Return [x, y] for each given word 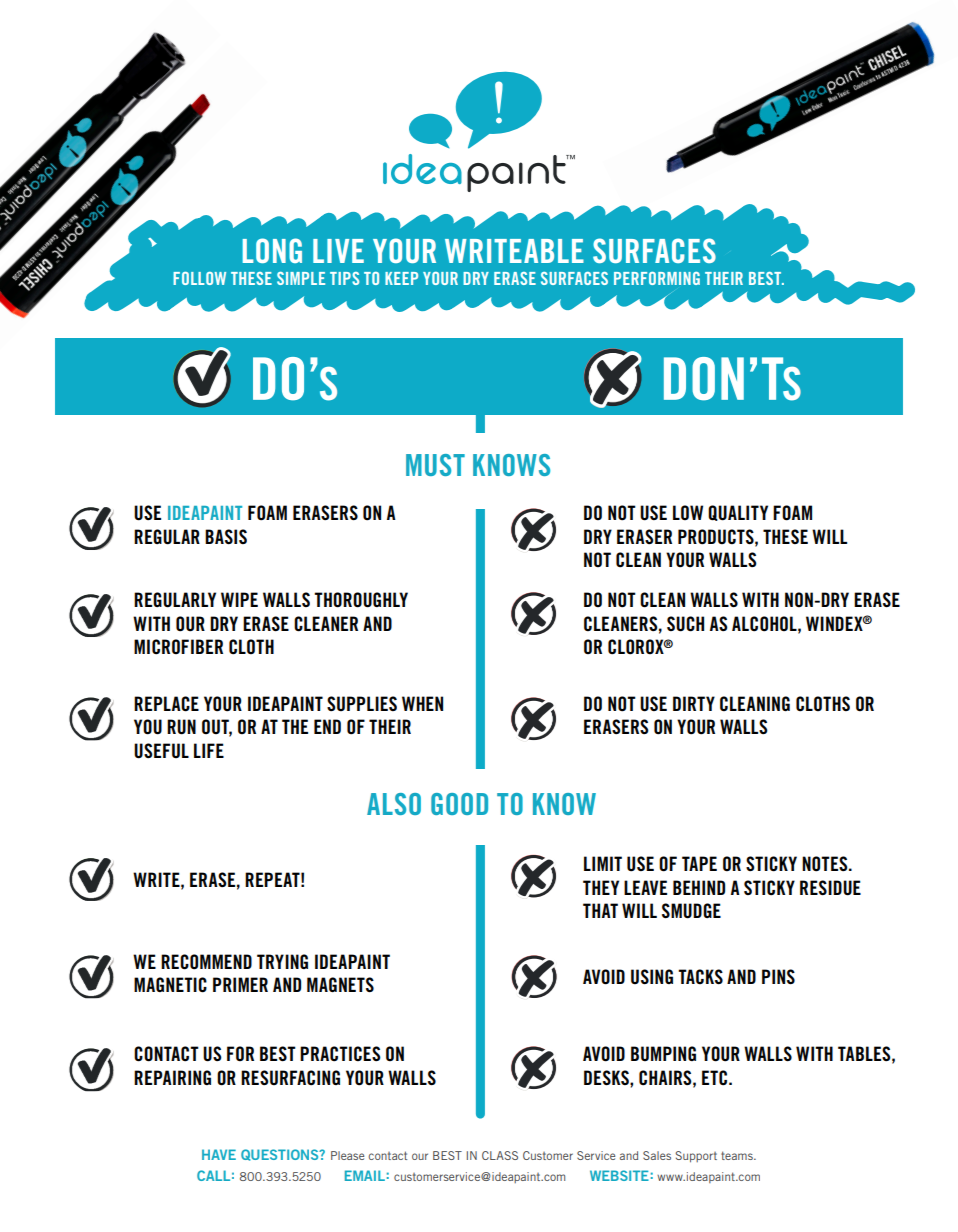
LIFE [209, 750]
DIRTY [694, 703]
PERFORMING [657, 278]
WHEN [422, 703]
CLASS [500, 1155]
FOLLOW [199, 278]
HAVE [219, 1154]
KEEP [401, 278]
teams [738, 1155]
